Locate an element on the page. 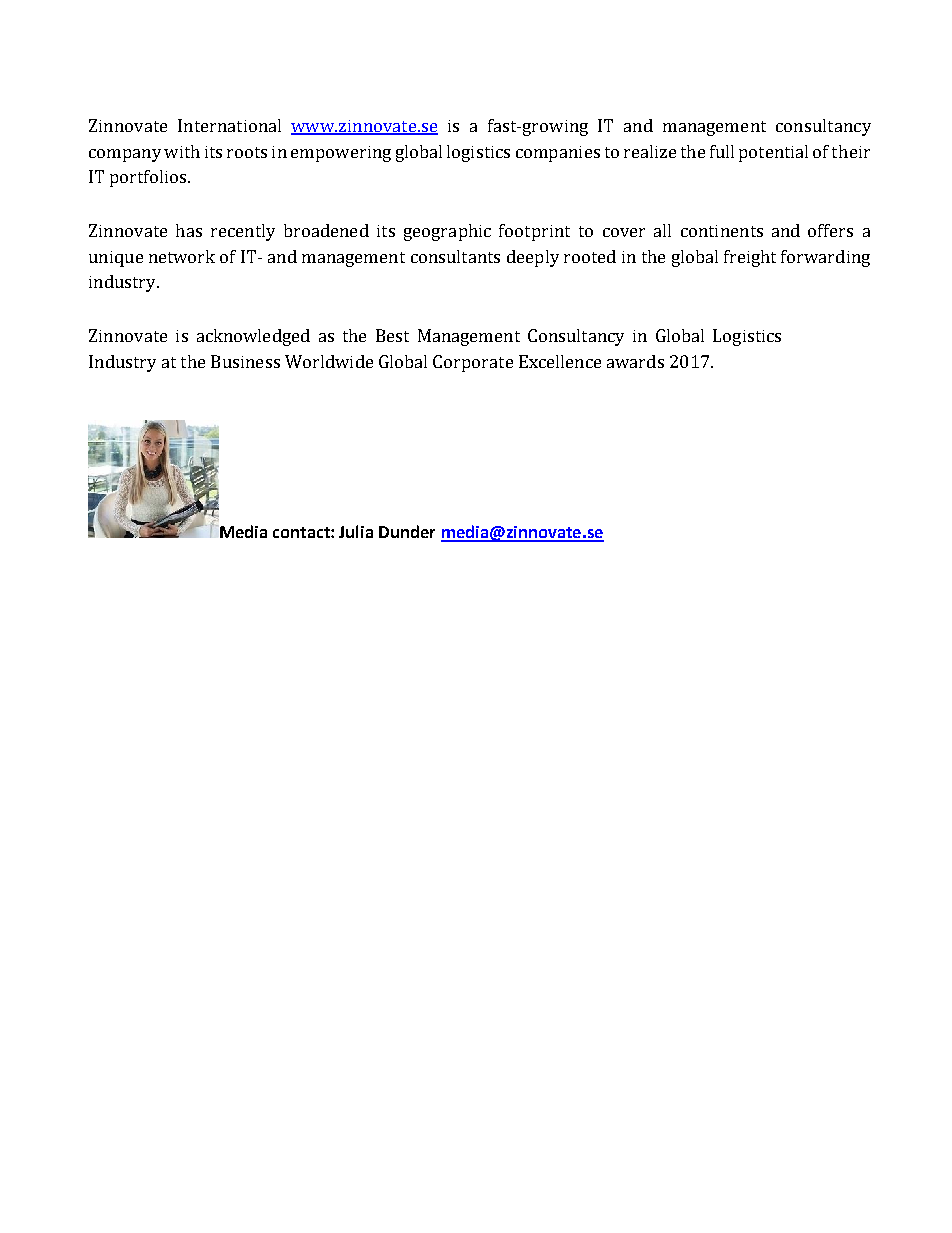 The height and width of the image is (1233, 952). International is located at coordinates (229, 125).
